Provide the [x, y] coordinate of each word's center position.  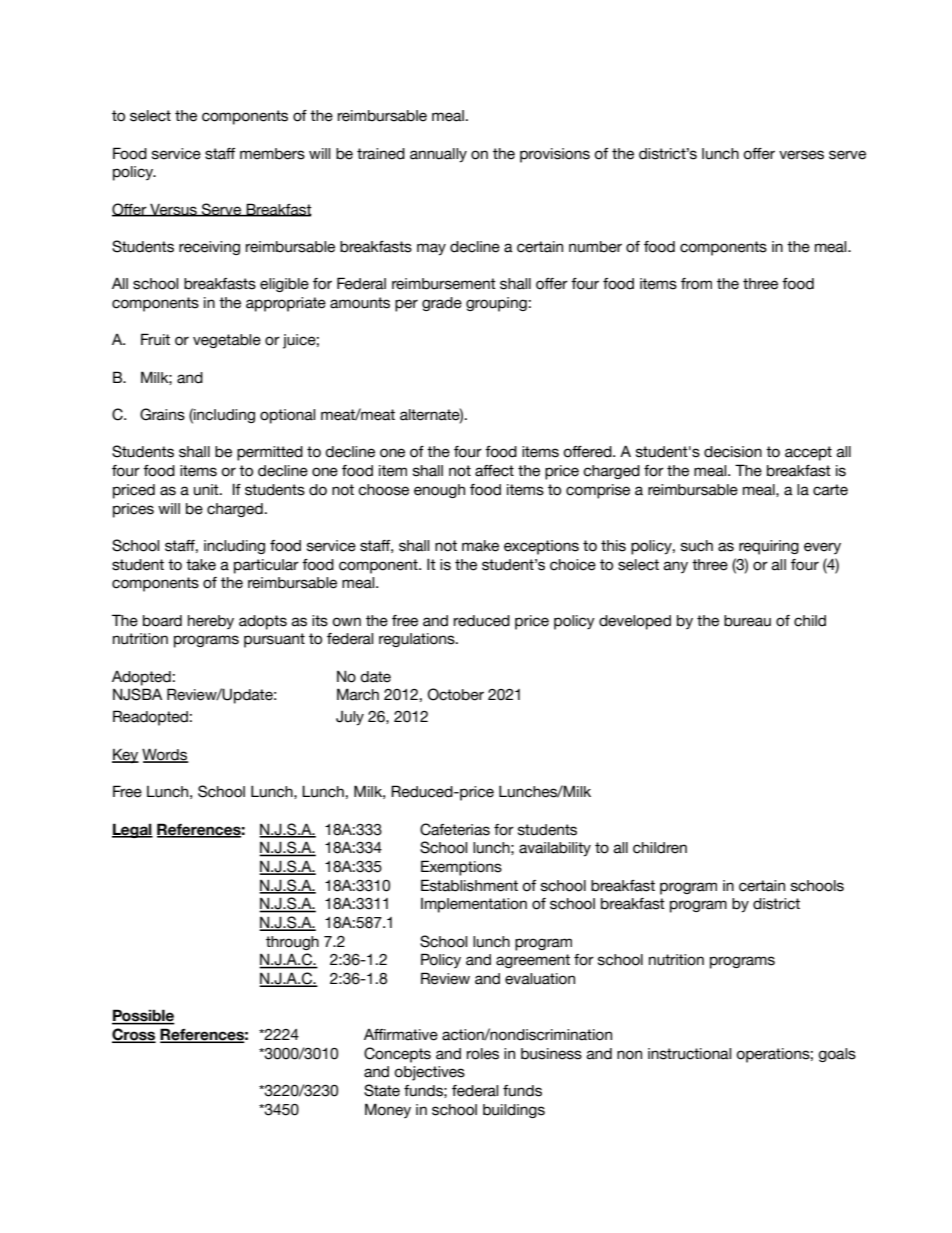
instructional [689, 1054]
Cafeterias [455, 829]
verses [801, 155]
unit [207, 490]
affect [494, 471]
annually [438, 155]
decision [733, 452]
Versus [173, 210]
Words [165, 755]
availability [555, 849]
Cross [134, 1035]
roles [483, 1054]
